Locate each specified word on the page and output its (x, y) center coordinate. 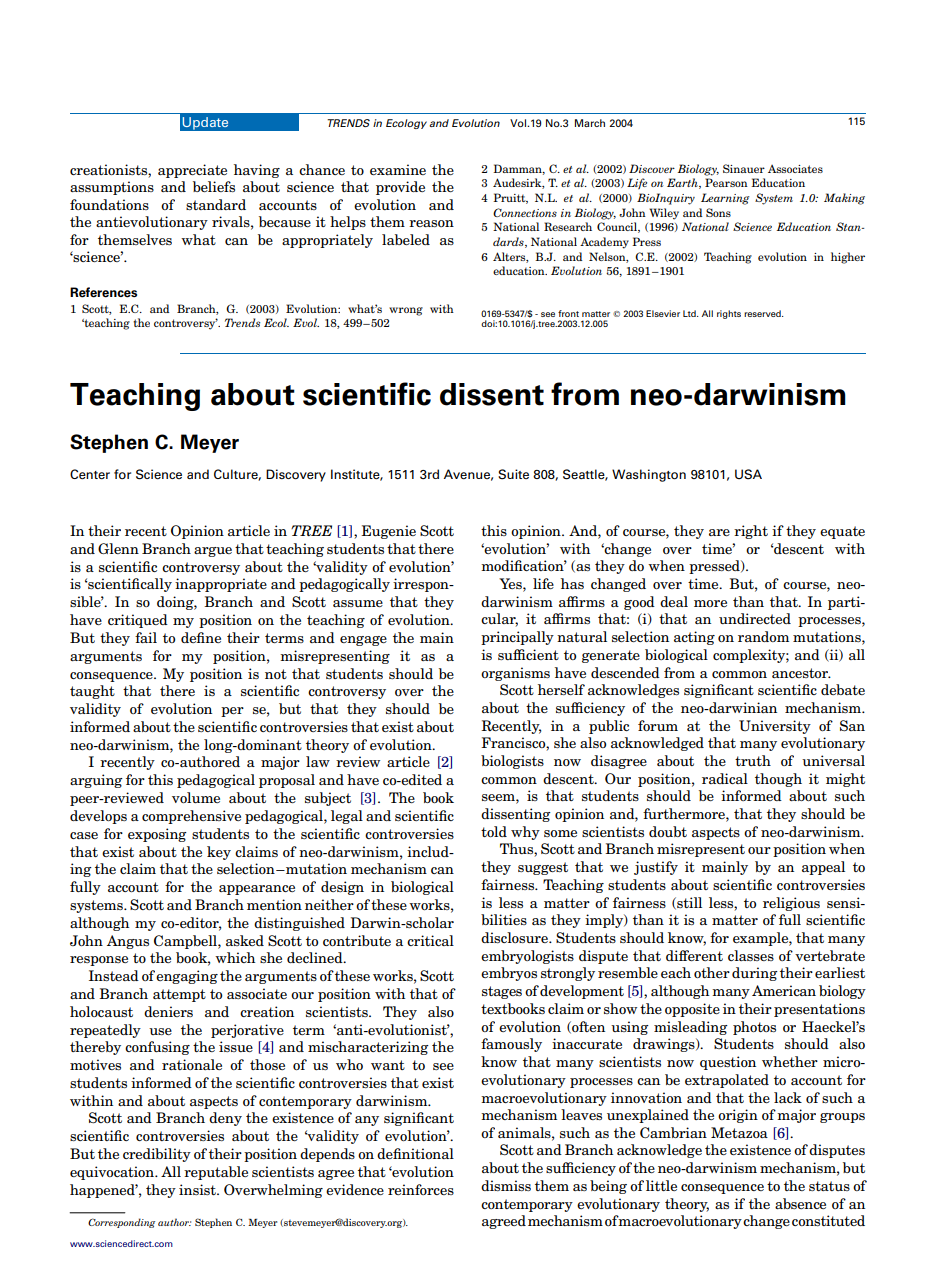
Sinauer (744, 168)
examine (398, 169)
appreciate (192, 171)
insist (198, 1189)
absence (800, 1203)
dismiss (506, 1185)
